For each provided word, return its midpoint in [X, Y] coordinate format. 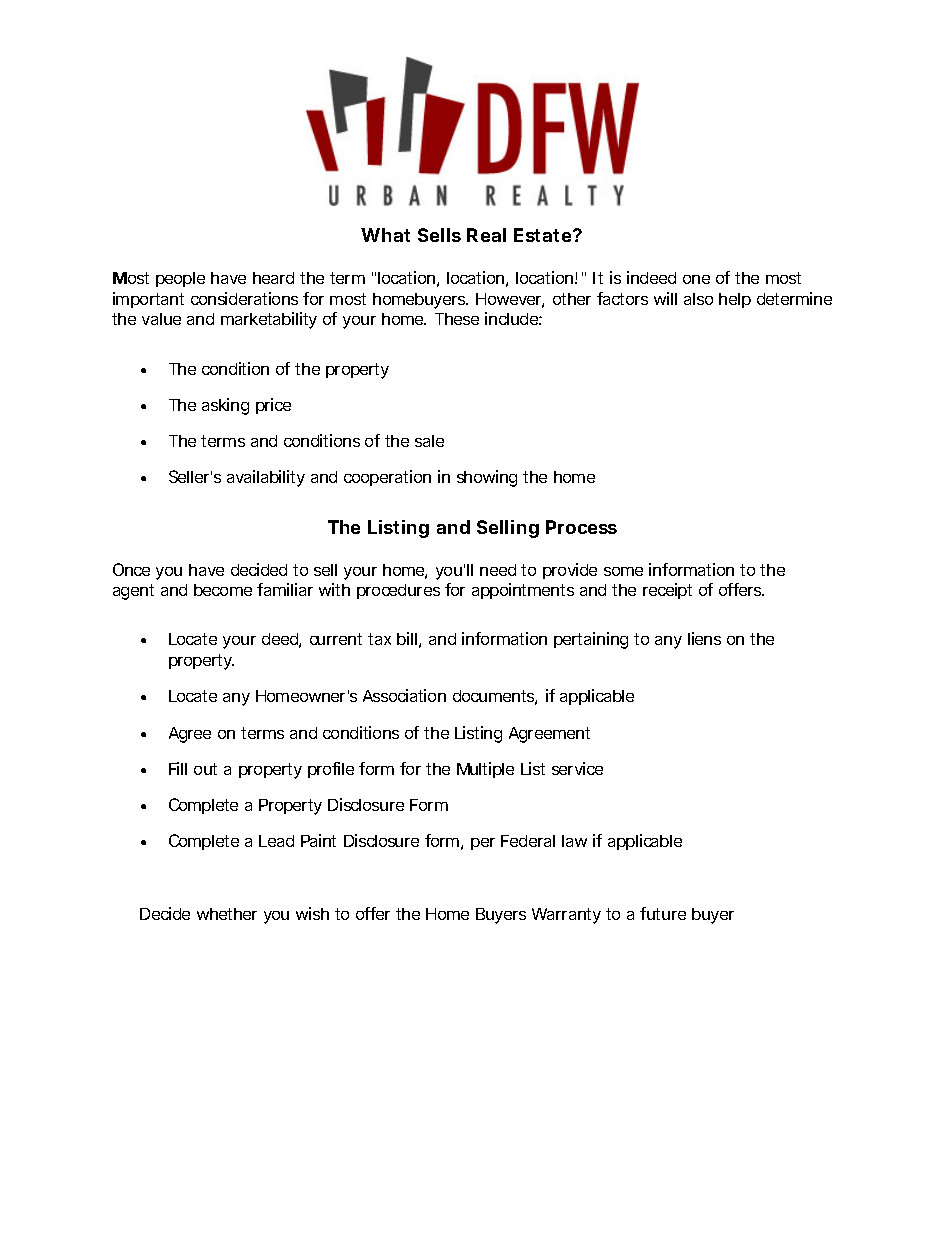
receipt [667, 591]
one [696, 279]
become [223, 590]
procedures [398, 591]
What [385, 235]
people [180, 279]
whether [227, 914]
